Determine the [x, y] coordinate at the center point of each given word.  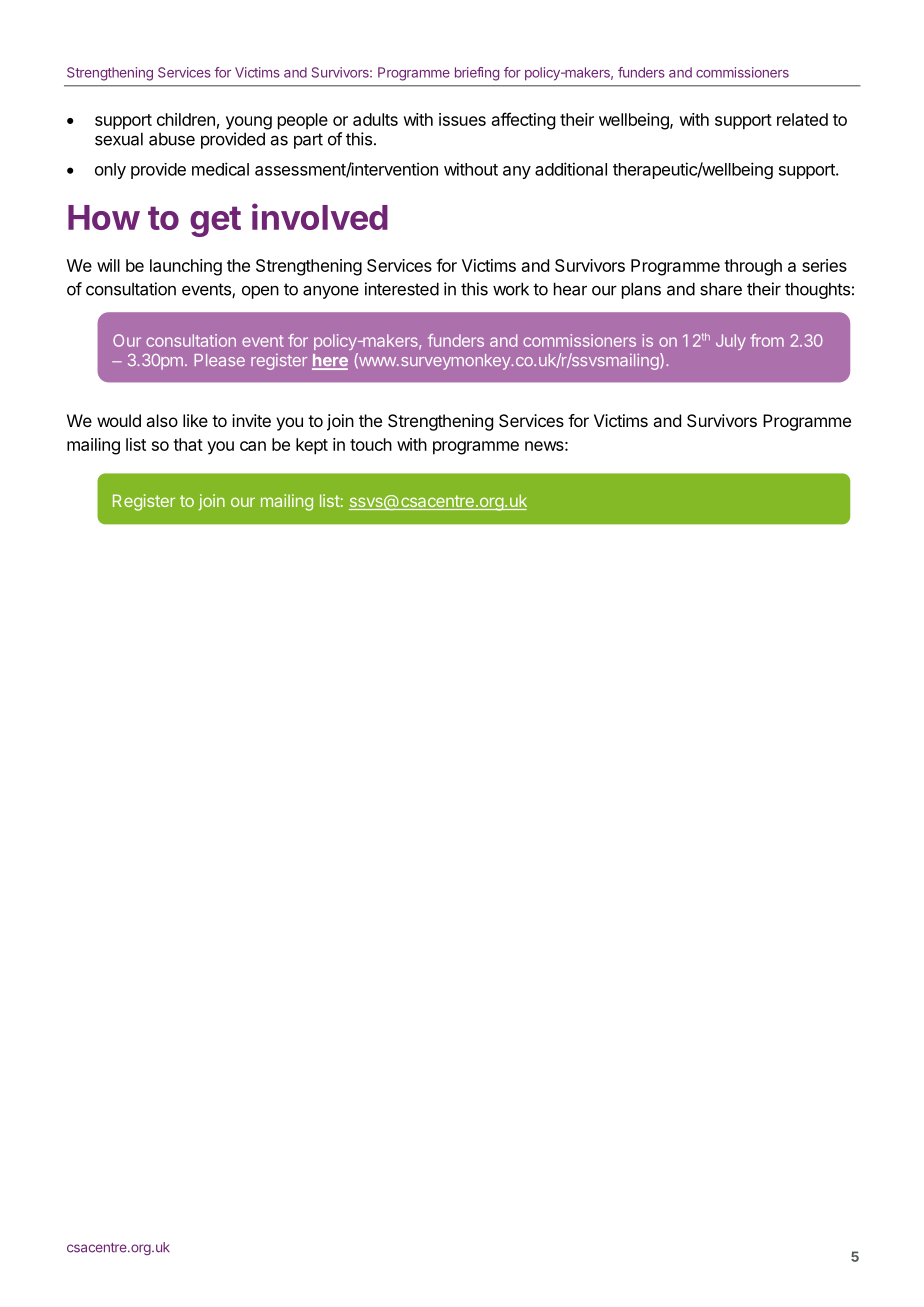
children [186, 119]
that [188, 444]
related [802, 119]
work [511, 289]
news [544, 446]
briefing [477, 74]
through [753, 267]
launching [186, 267]
